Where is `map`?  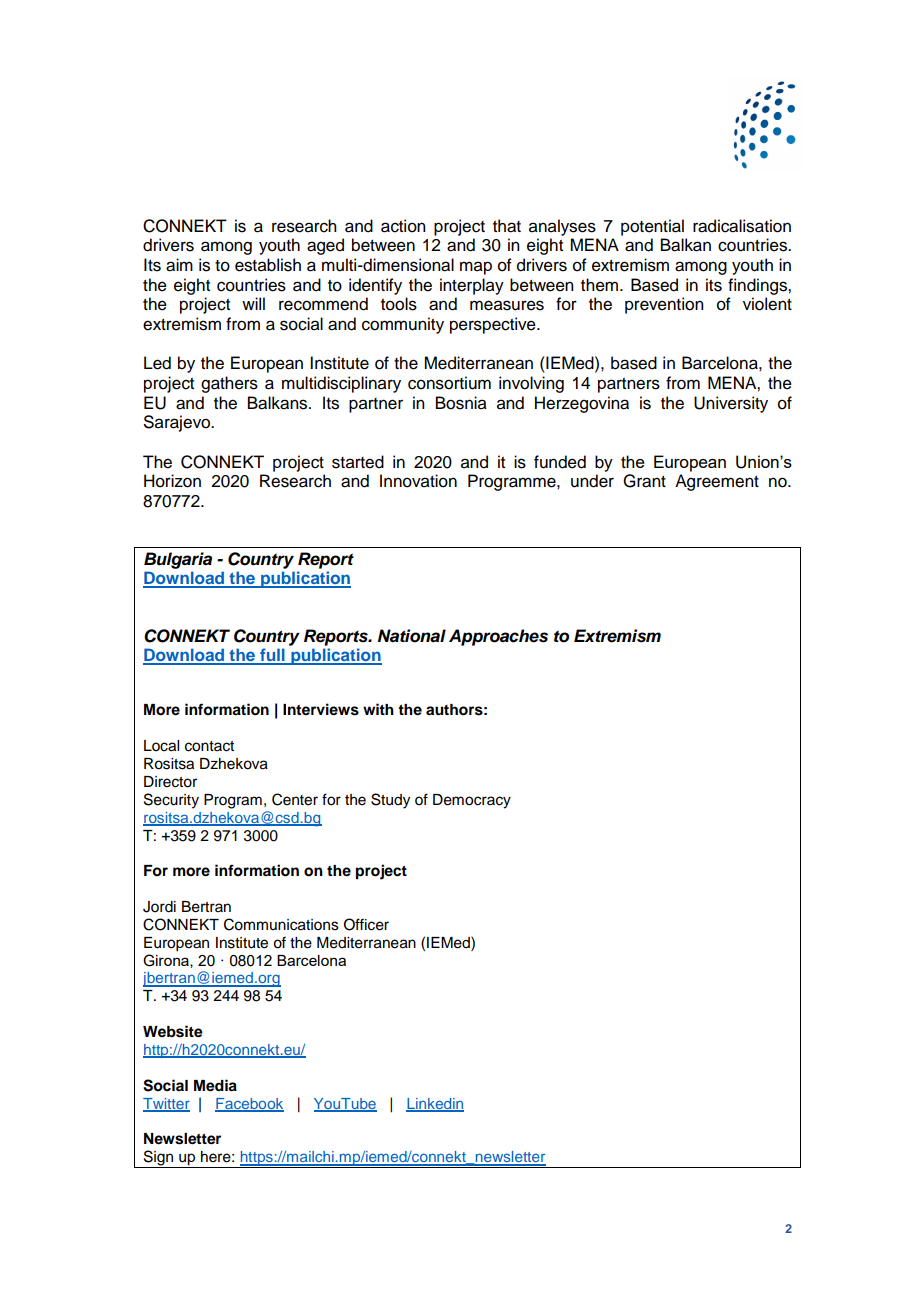 map is located at coordinates (476, 268).
